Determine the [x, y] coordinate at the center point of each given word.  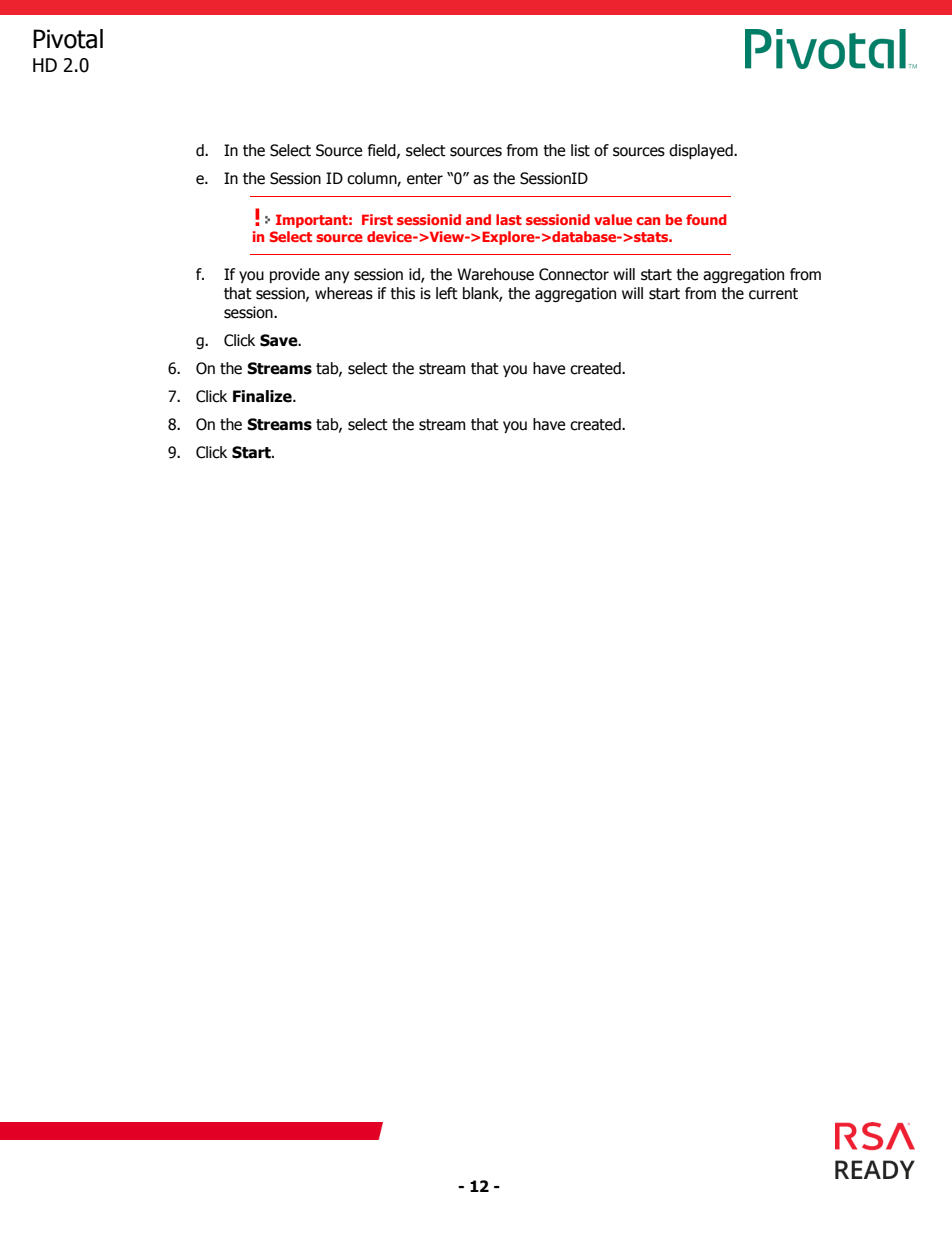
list [580, 150]
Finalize [263, 396]
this [402, 293]
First [377, 219]
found [706, 219]
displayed [702, 151]
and [478, 219]
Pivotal [68, 39]
